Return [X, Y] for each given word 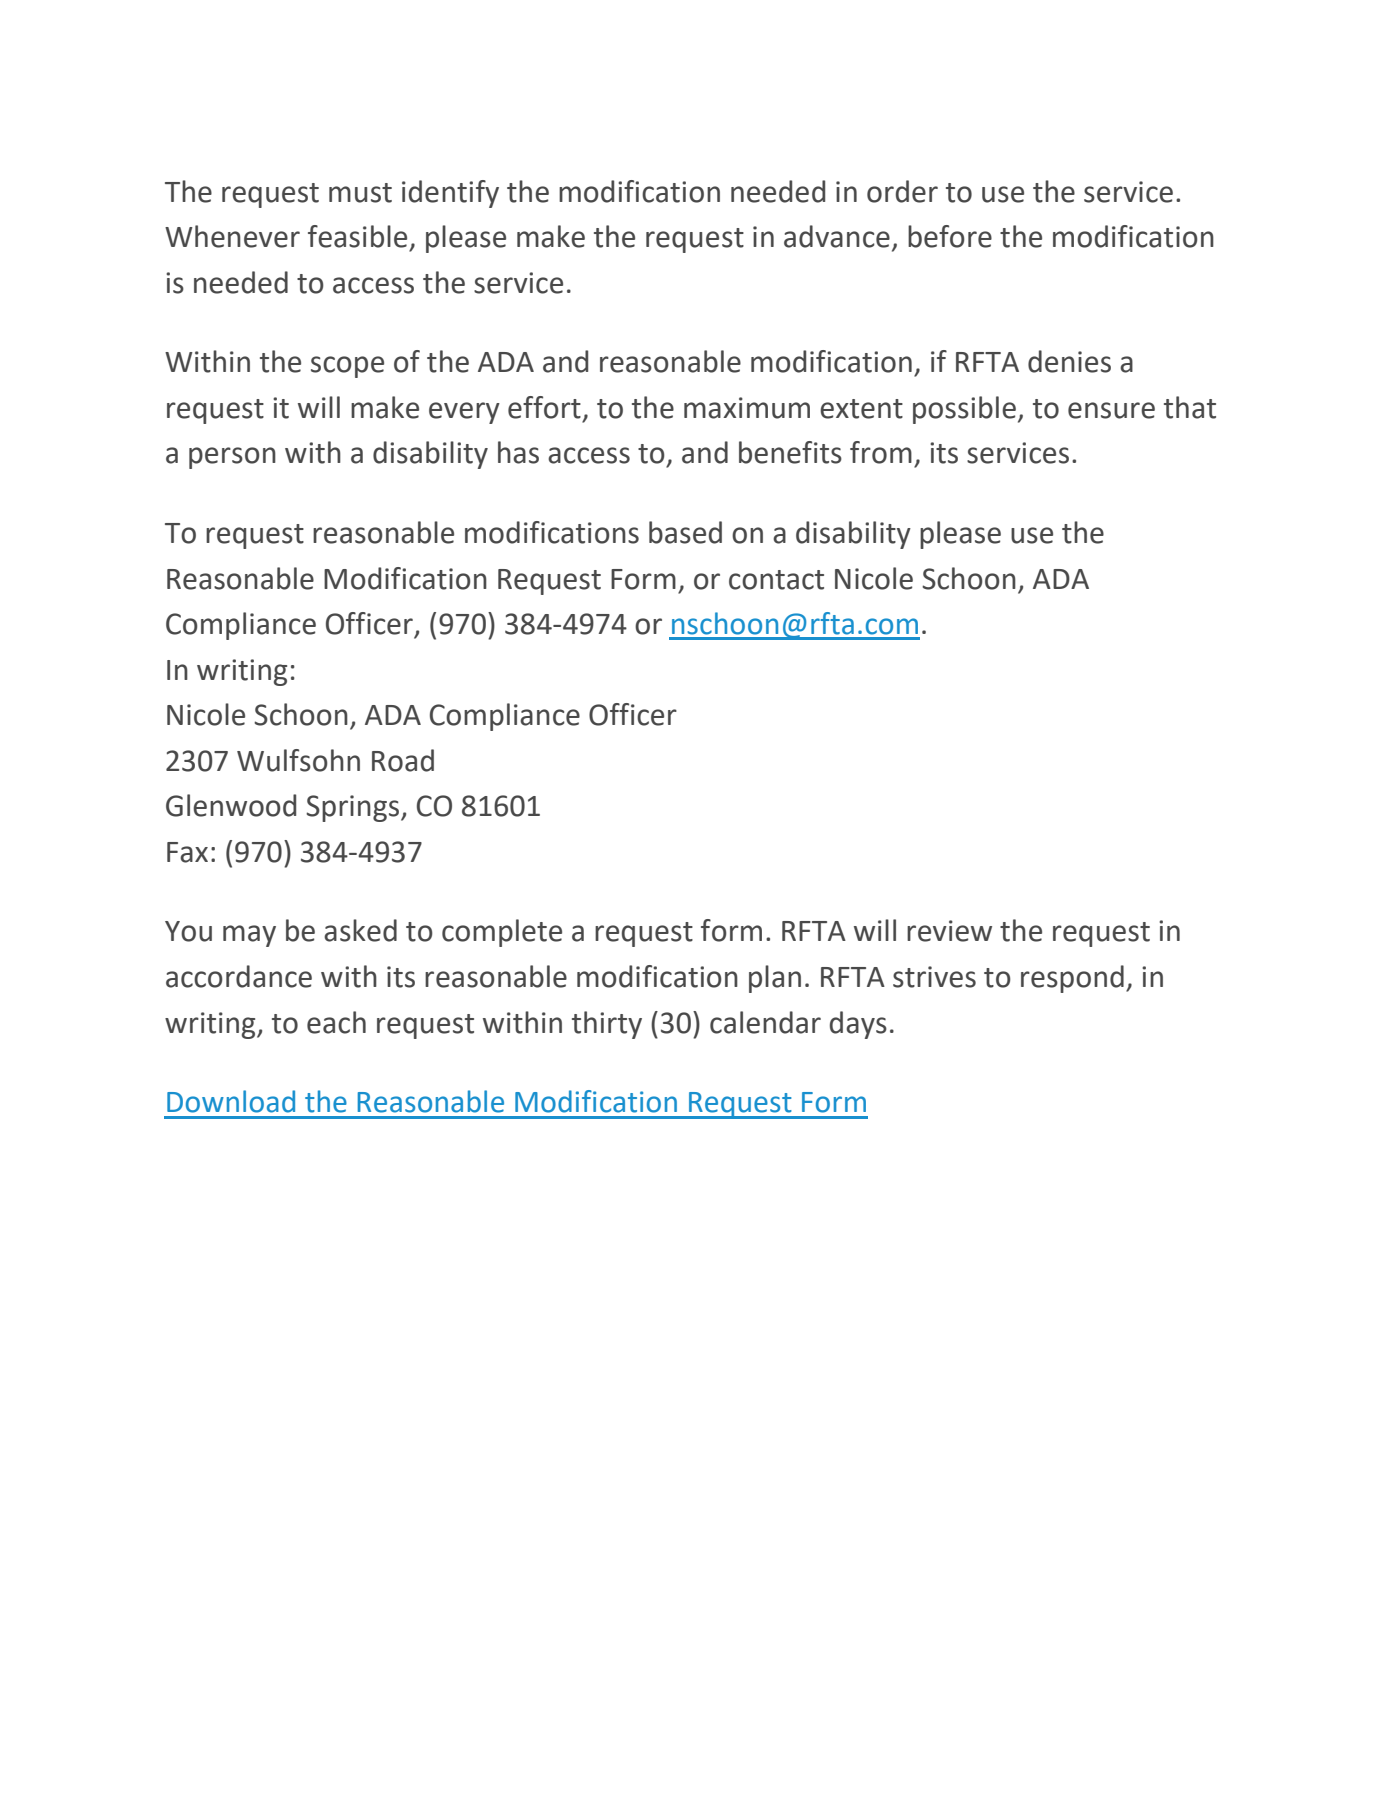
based [685, 532]
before [950, 236]
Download [231, 1101]
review [949, 931]
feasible [357, 236]
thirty [607, 1025]
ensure [1111, 410]
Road [403, 760]
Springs [354, 808]
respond [1072, 979]
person [232, 458]
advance [837, 236]
